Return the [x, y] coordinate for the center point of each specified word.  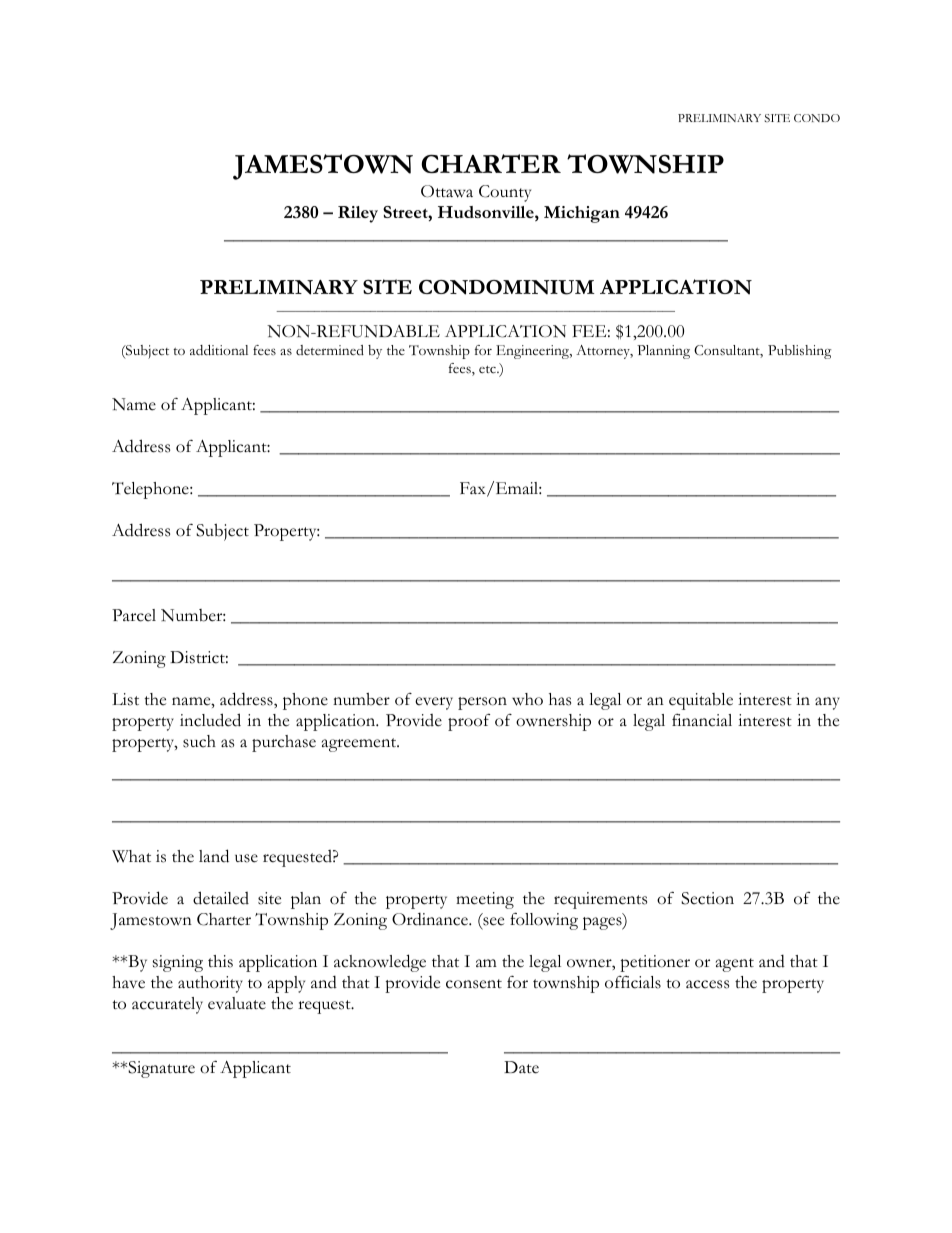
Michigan [582, 214]
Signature [160, 1069]
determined [330, 350]
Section [707, 898]
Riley [358, 214]
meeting [485, 900]
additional [219, 350]
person [482, 703]
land [214, 856]
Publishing [799, 352]
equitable [701, 701]
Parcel [134, 615]
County [505, 193]
